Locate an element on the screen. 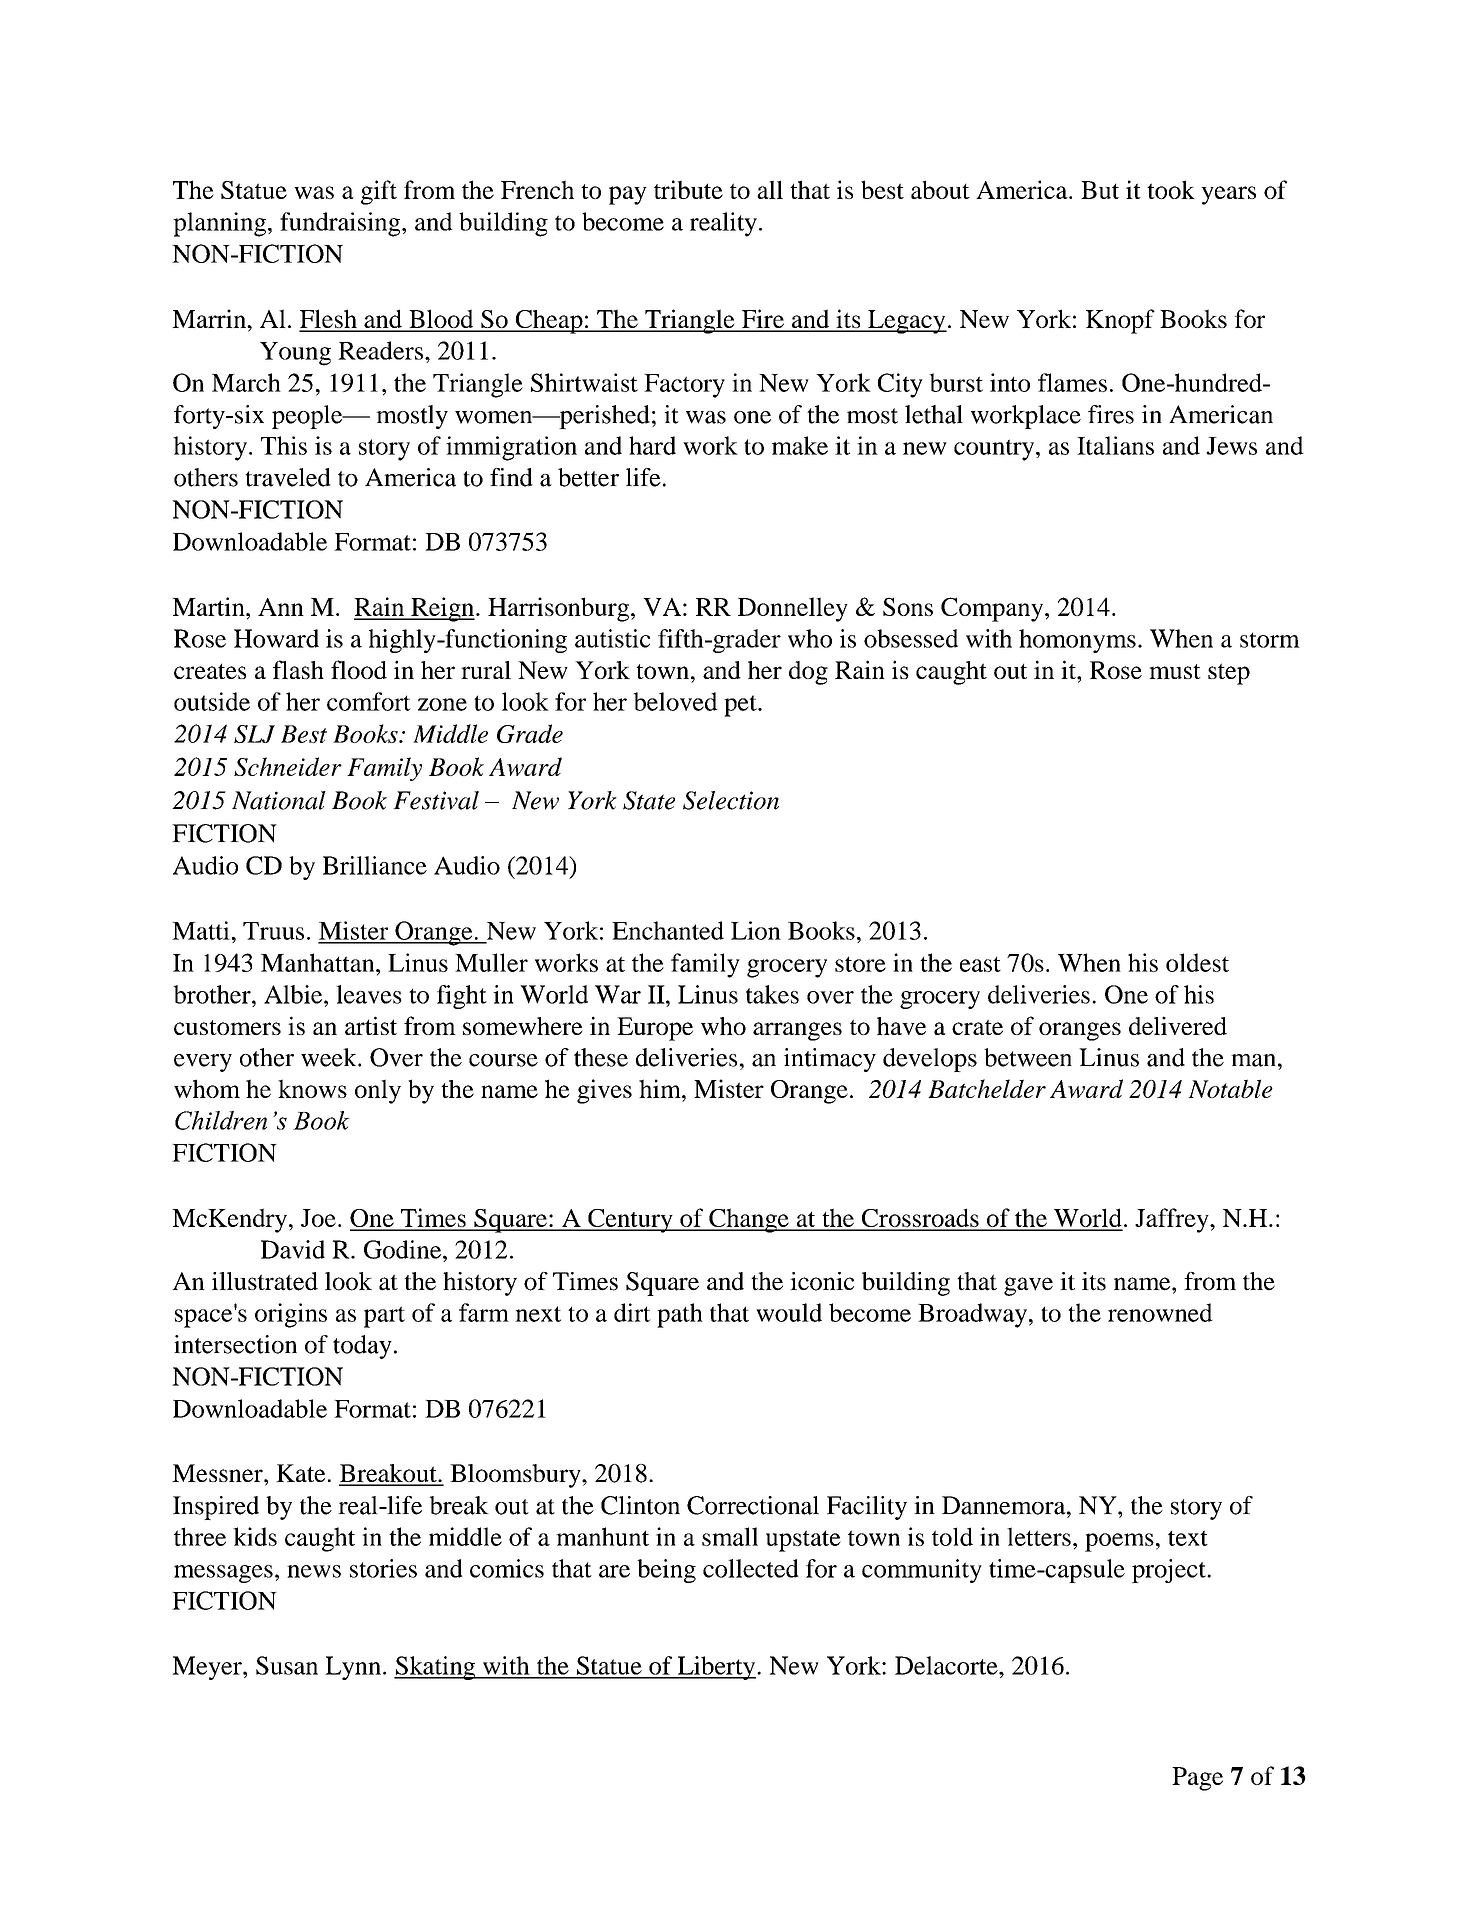  fundraising is located at coordinates (341, 224).
